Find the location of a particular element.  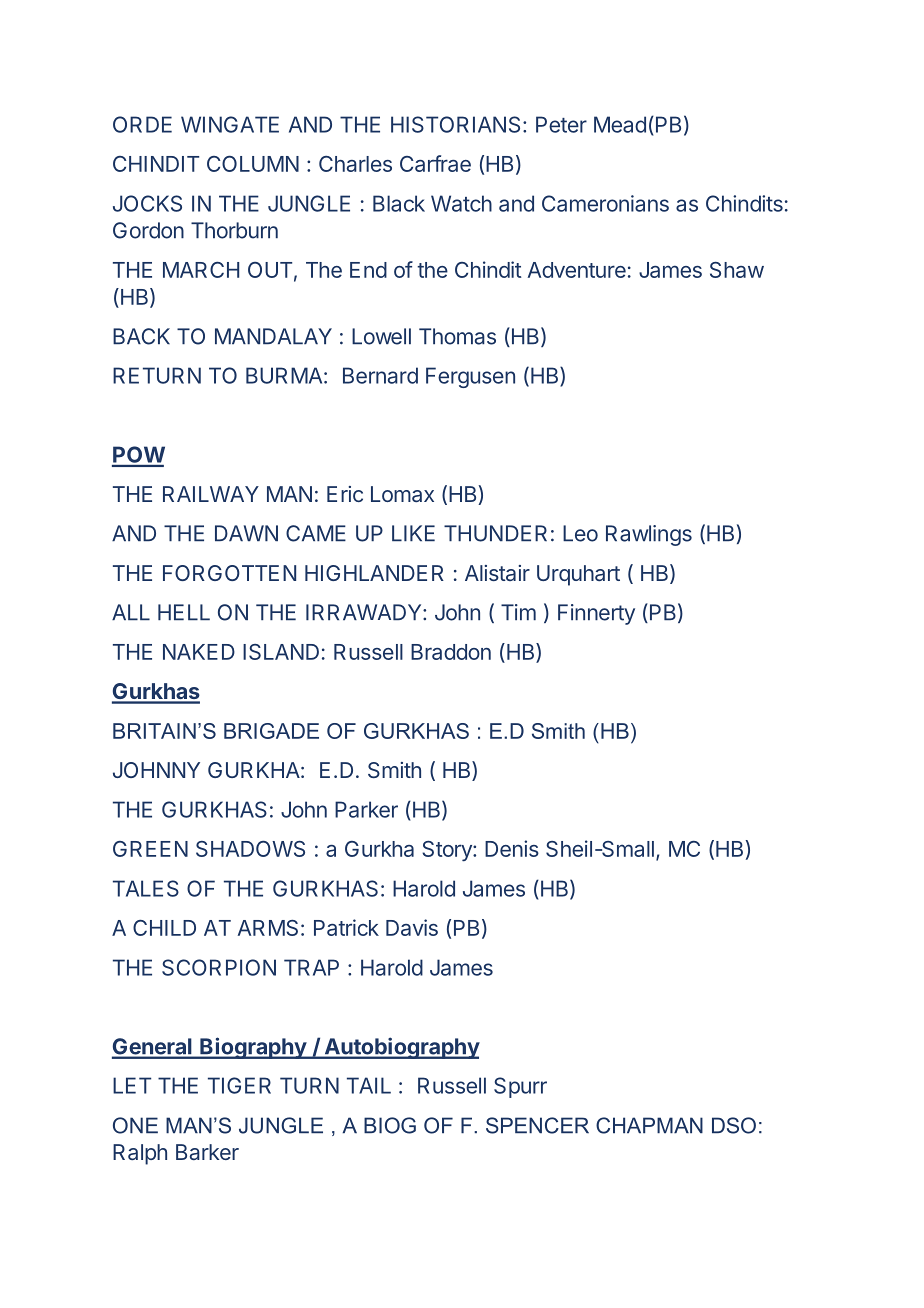

Leo is located at coordinates (580, 533).
